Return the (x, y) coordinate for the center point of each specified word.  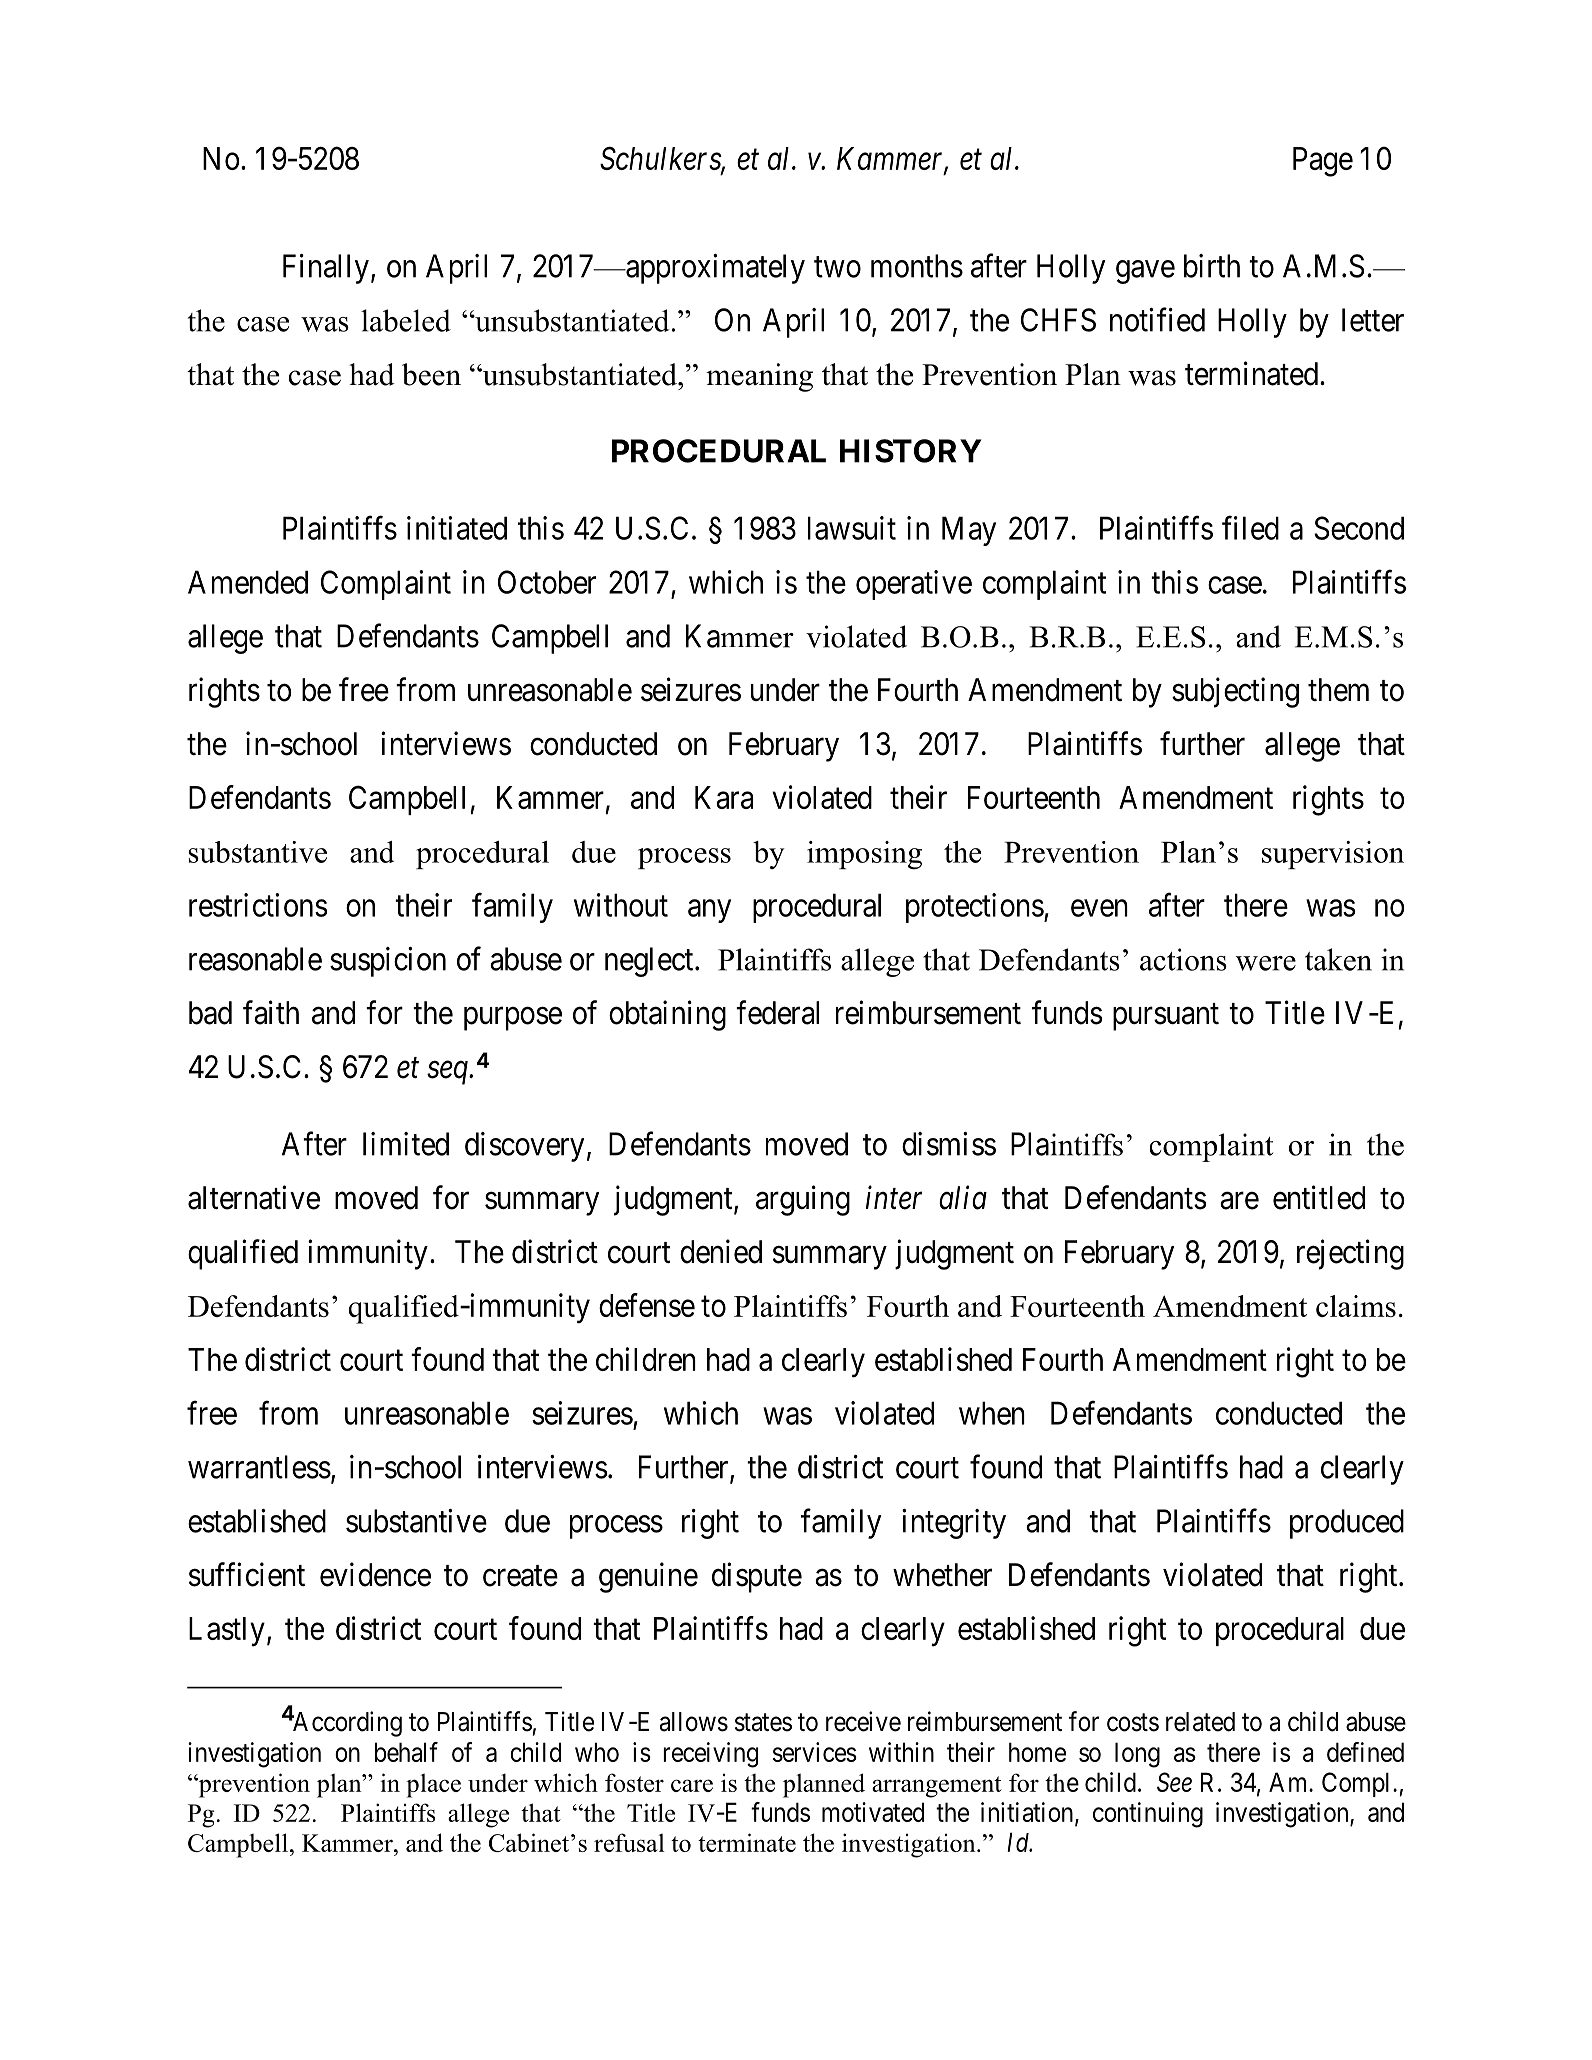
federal (777, 1012)
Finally (326, 269)
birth (1212, 266)
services (815, 1752)
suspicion (388, 962)
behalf (406, 1752)
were (1266, 963)
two (837, 267)
